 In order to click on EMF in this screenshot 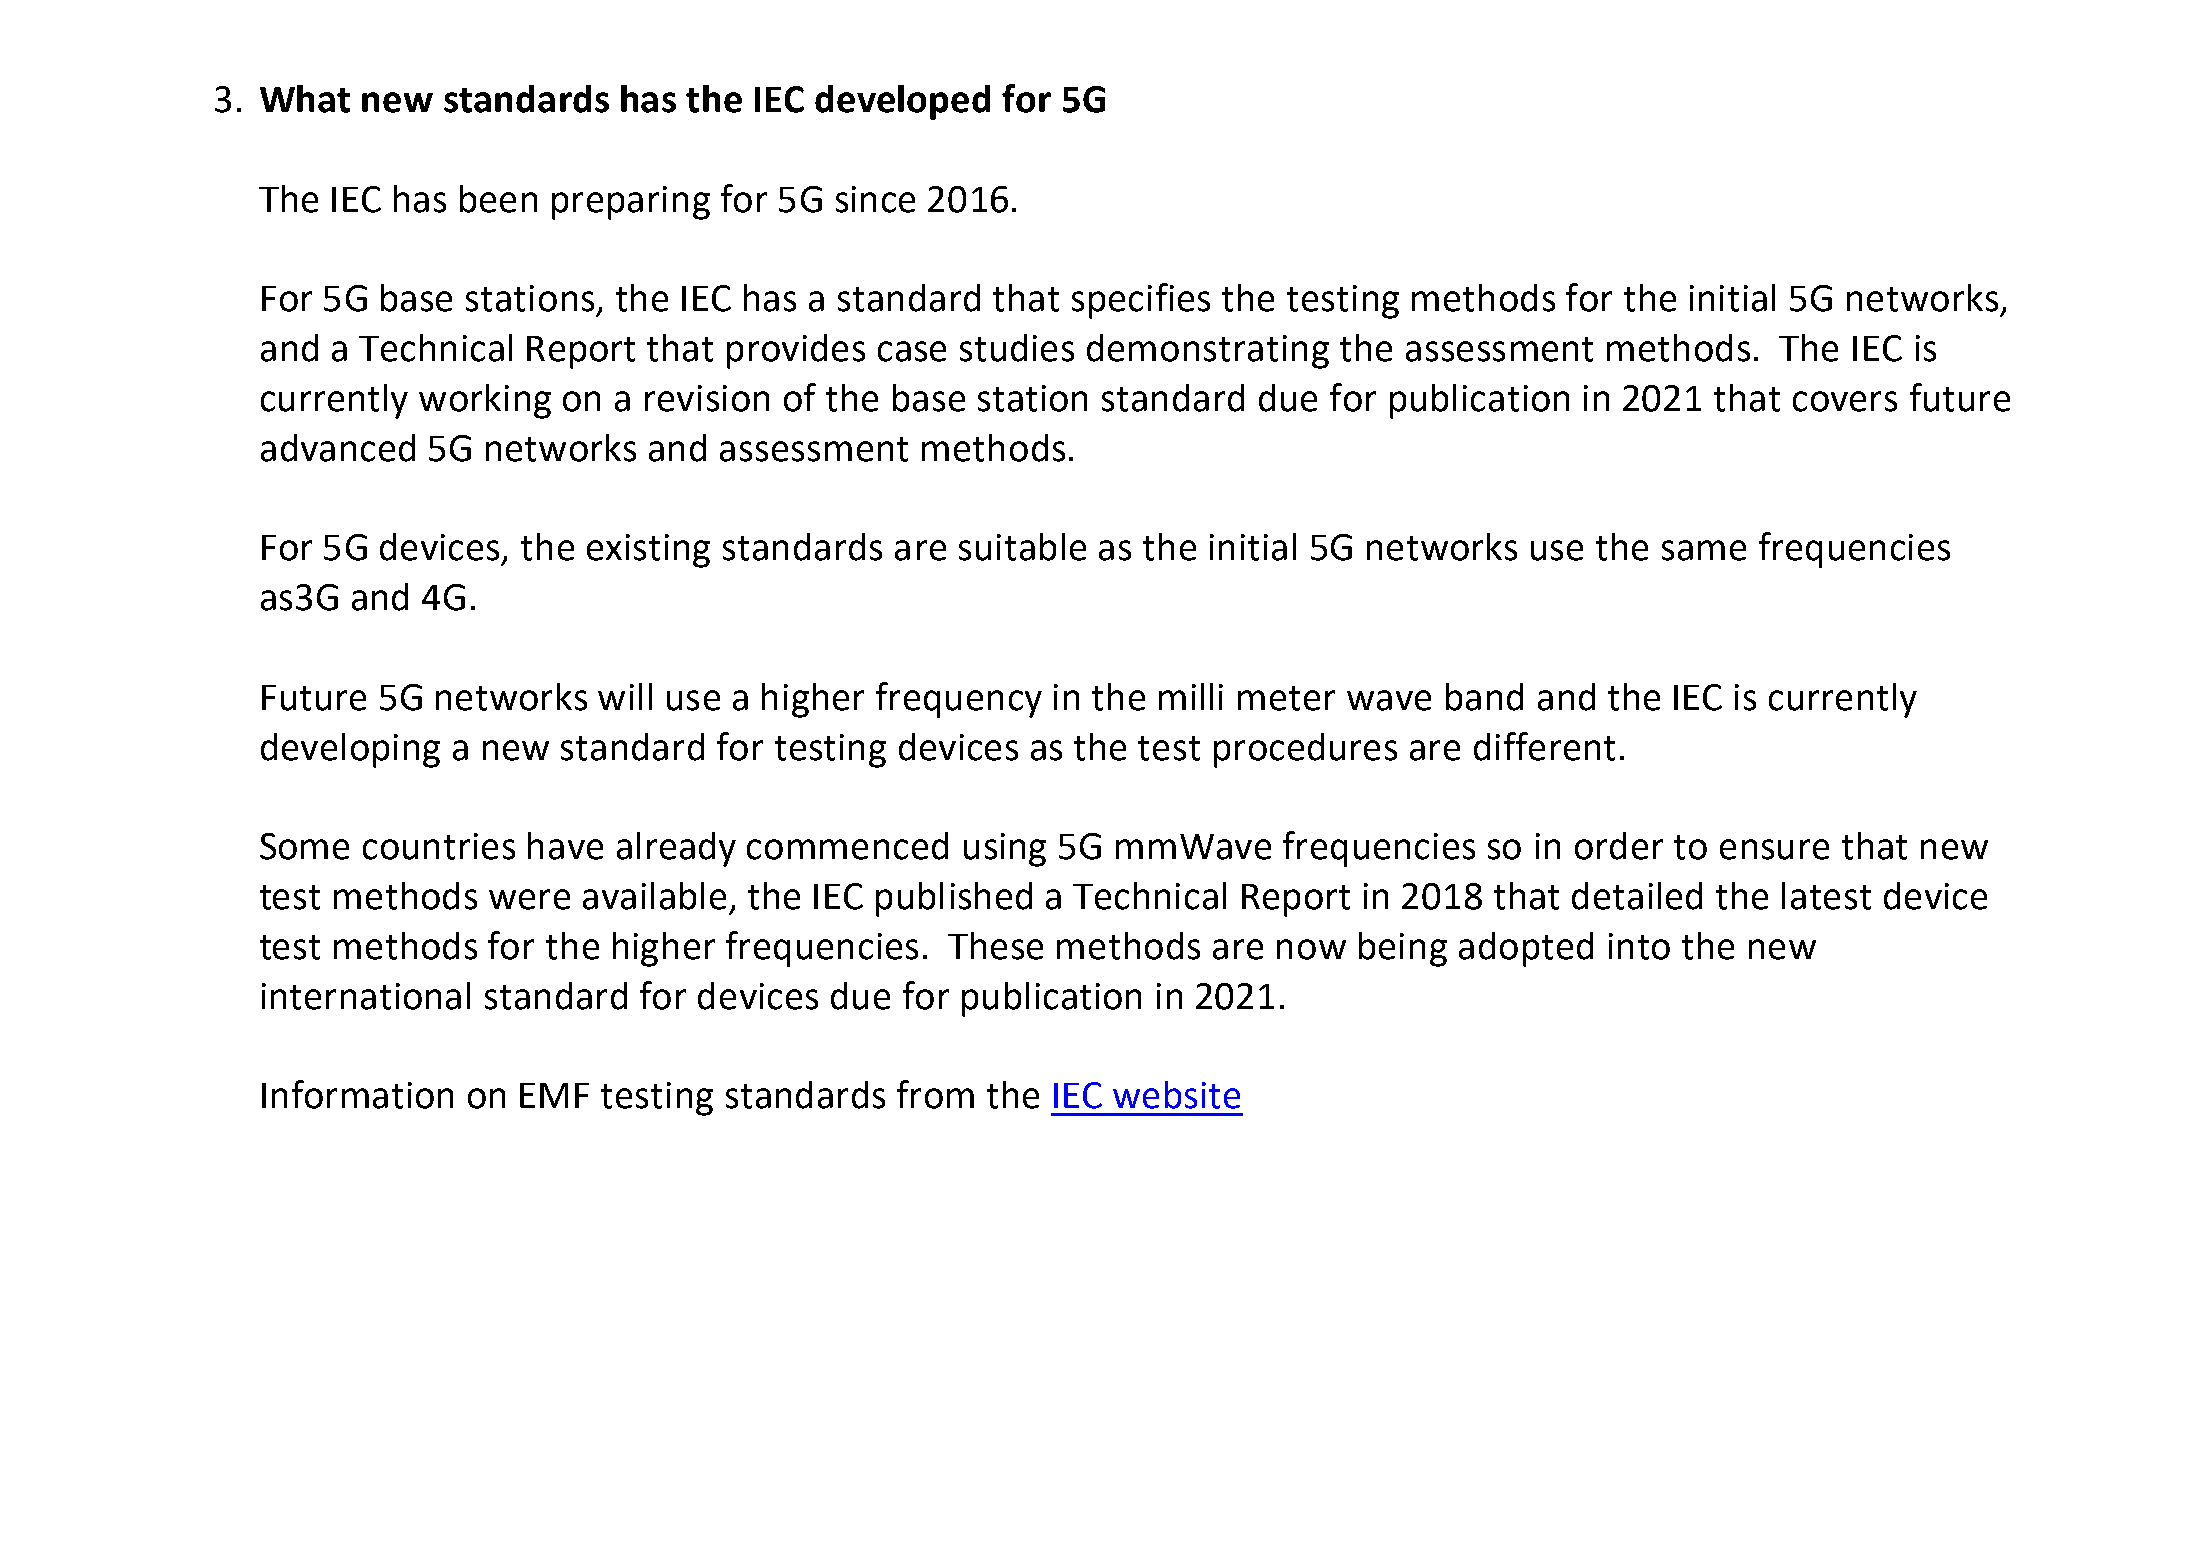, I will do `click(554, 1095)`.
